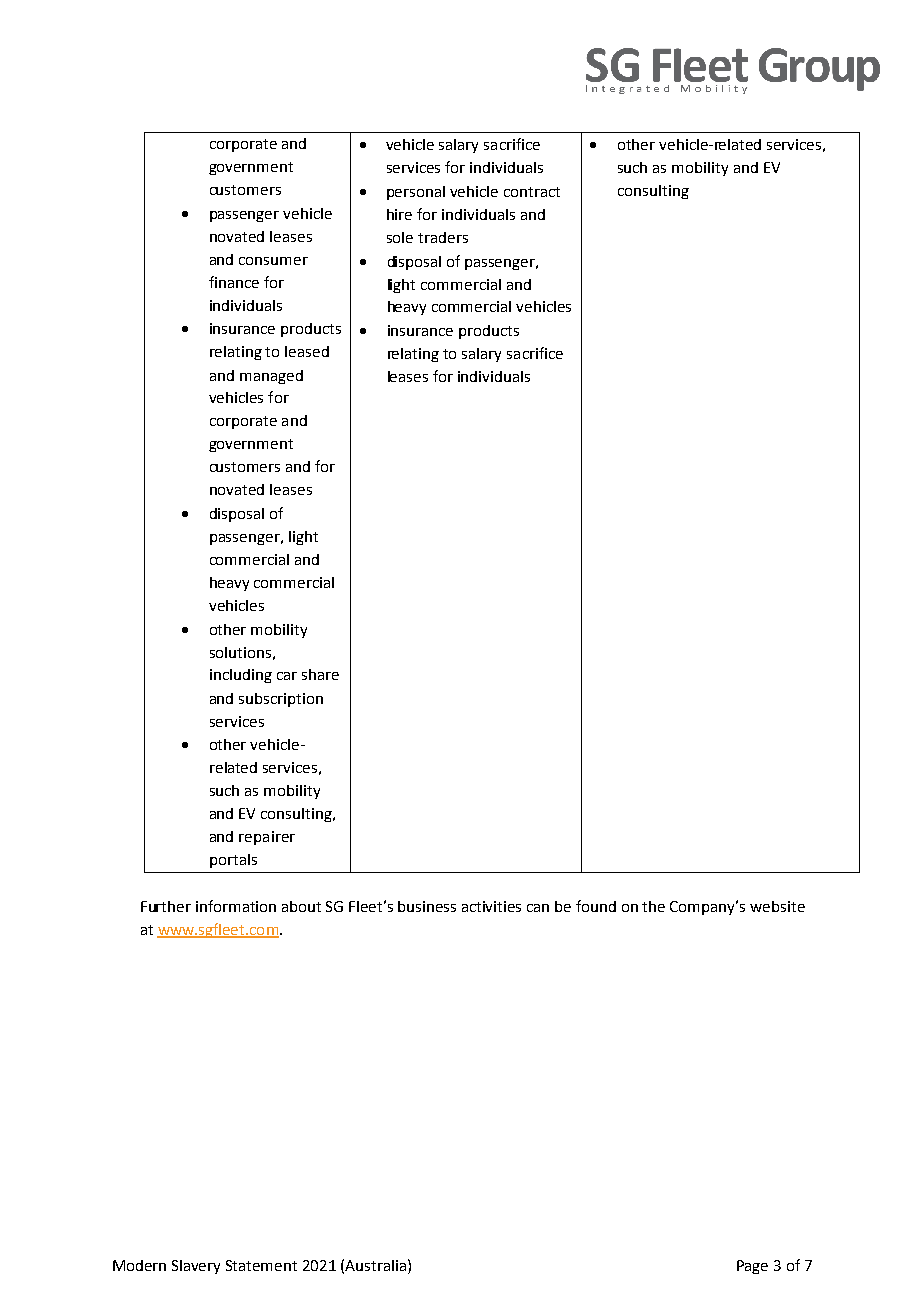  I want to click on found, so click(596, 906).
